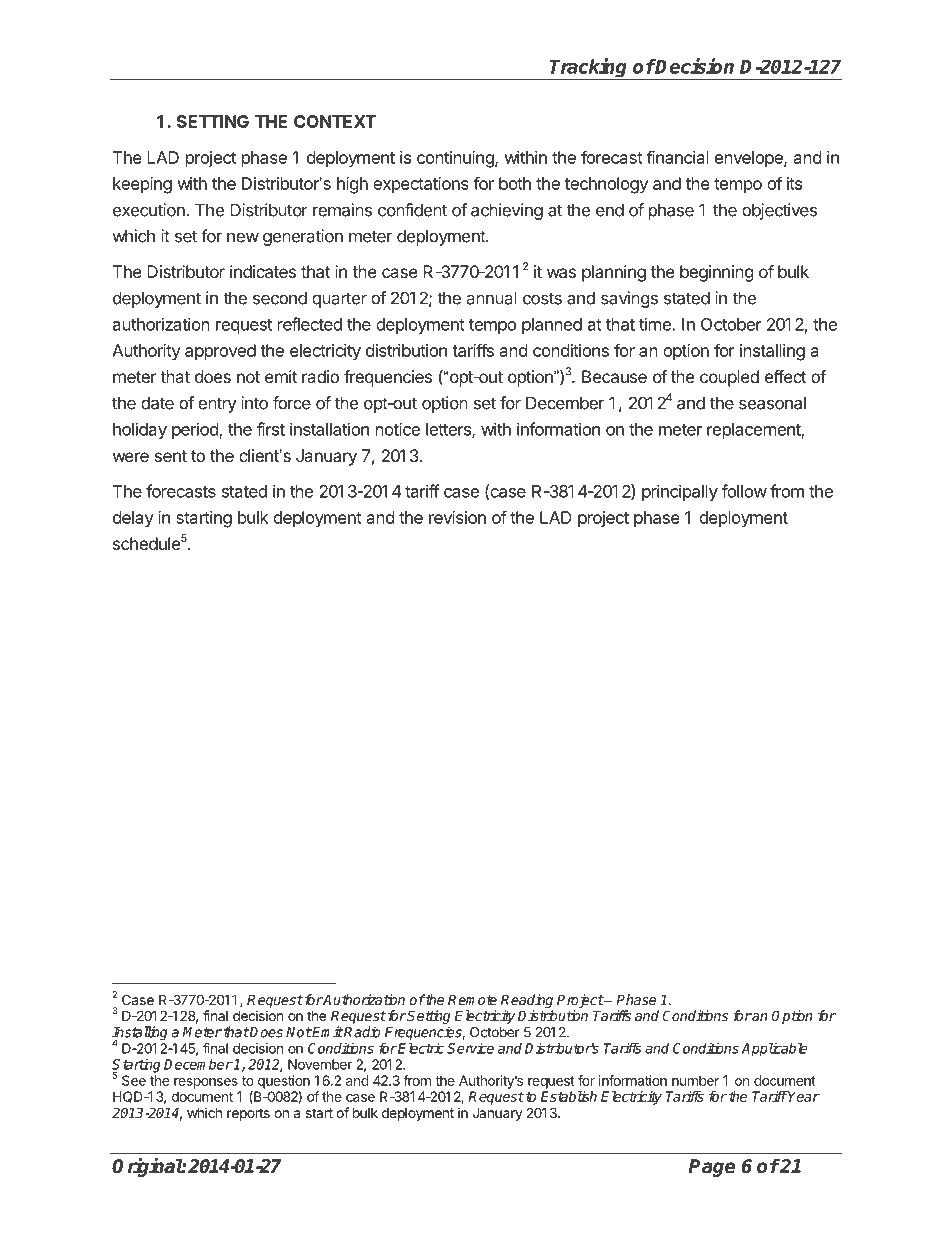 The width and height of the image is (952, 1233). Describe the element at coordinates (680, 492) in the image. I see `principally` at that location.
